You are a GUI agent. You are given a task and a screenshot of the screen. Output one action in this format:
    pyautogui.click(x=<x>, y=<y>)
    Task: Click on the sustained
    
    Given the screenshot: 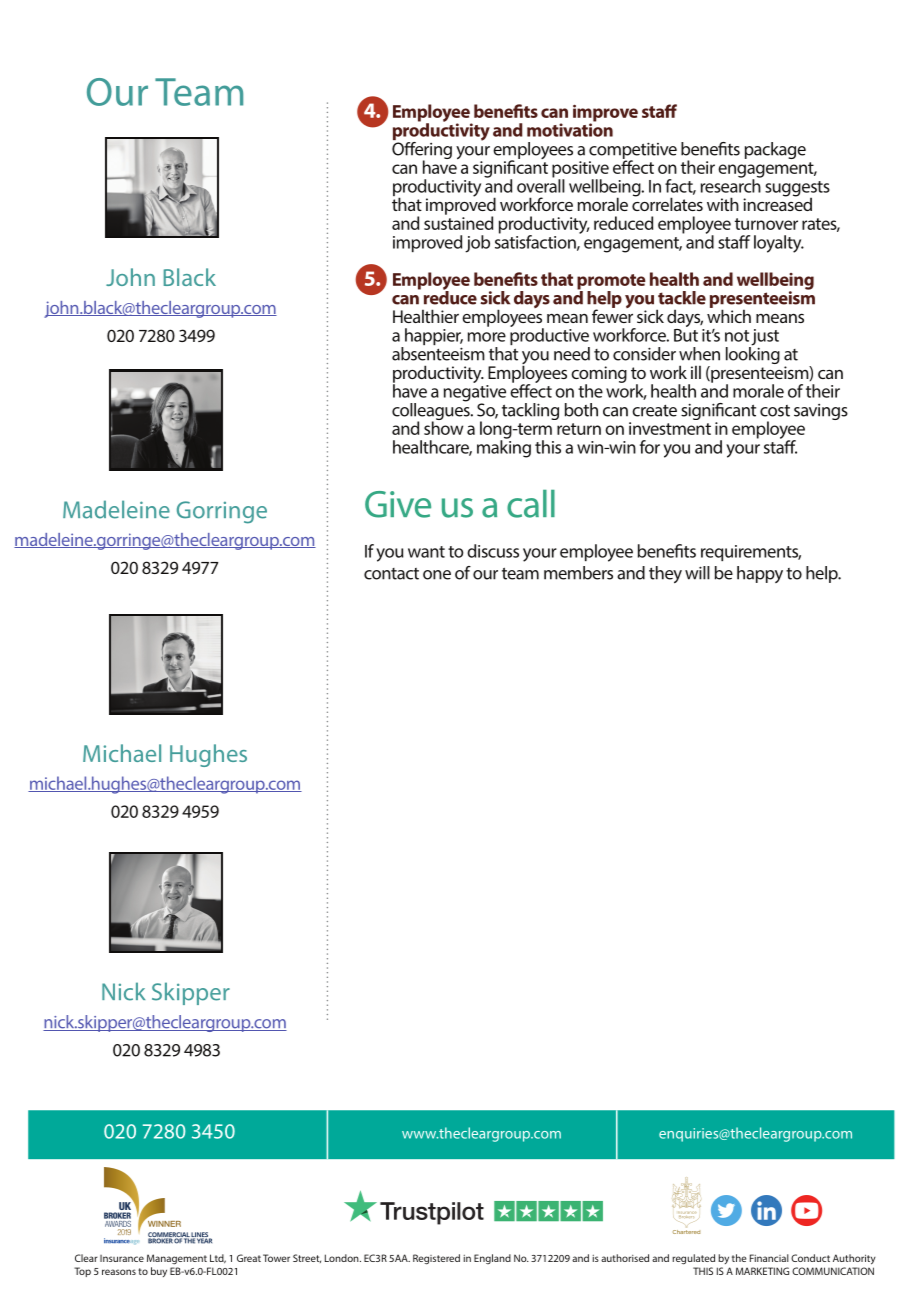 What is the action you would take?
    pyautogui.click(x=458, y=222)
